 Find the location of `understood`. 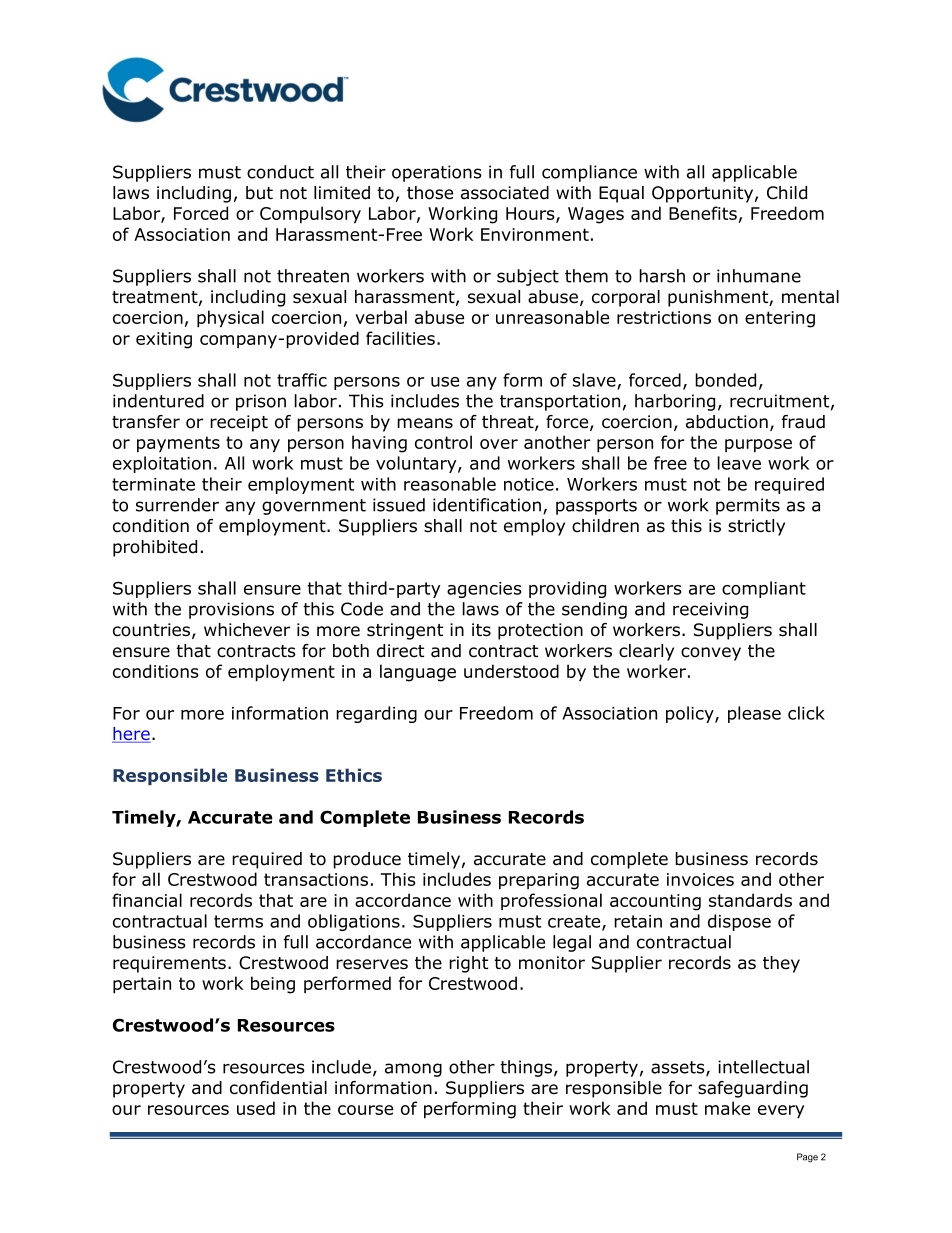

understood is located at coordinates (511, 671).
